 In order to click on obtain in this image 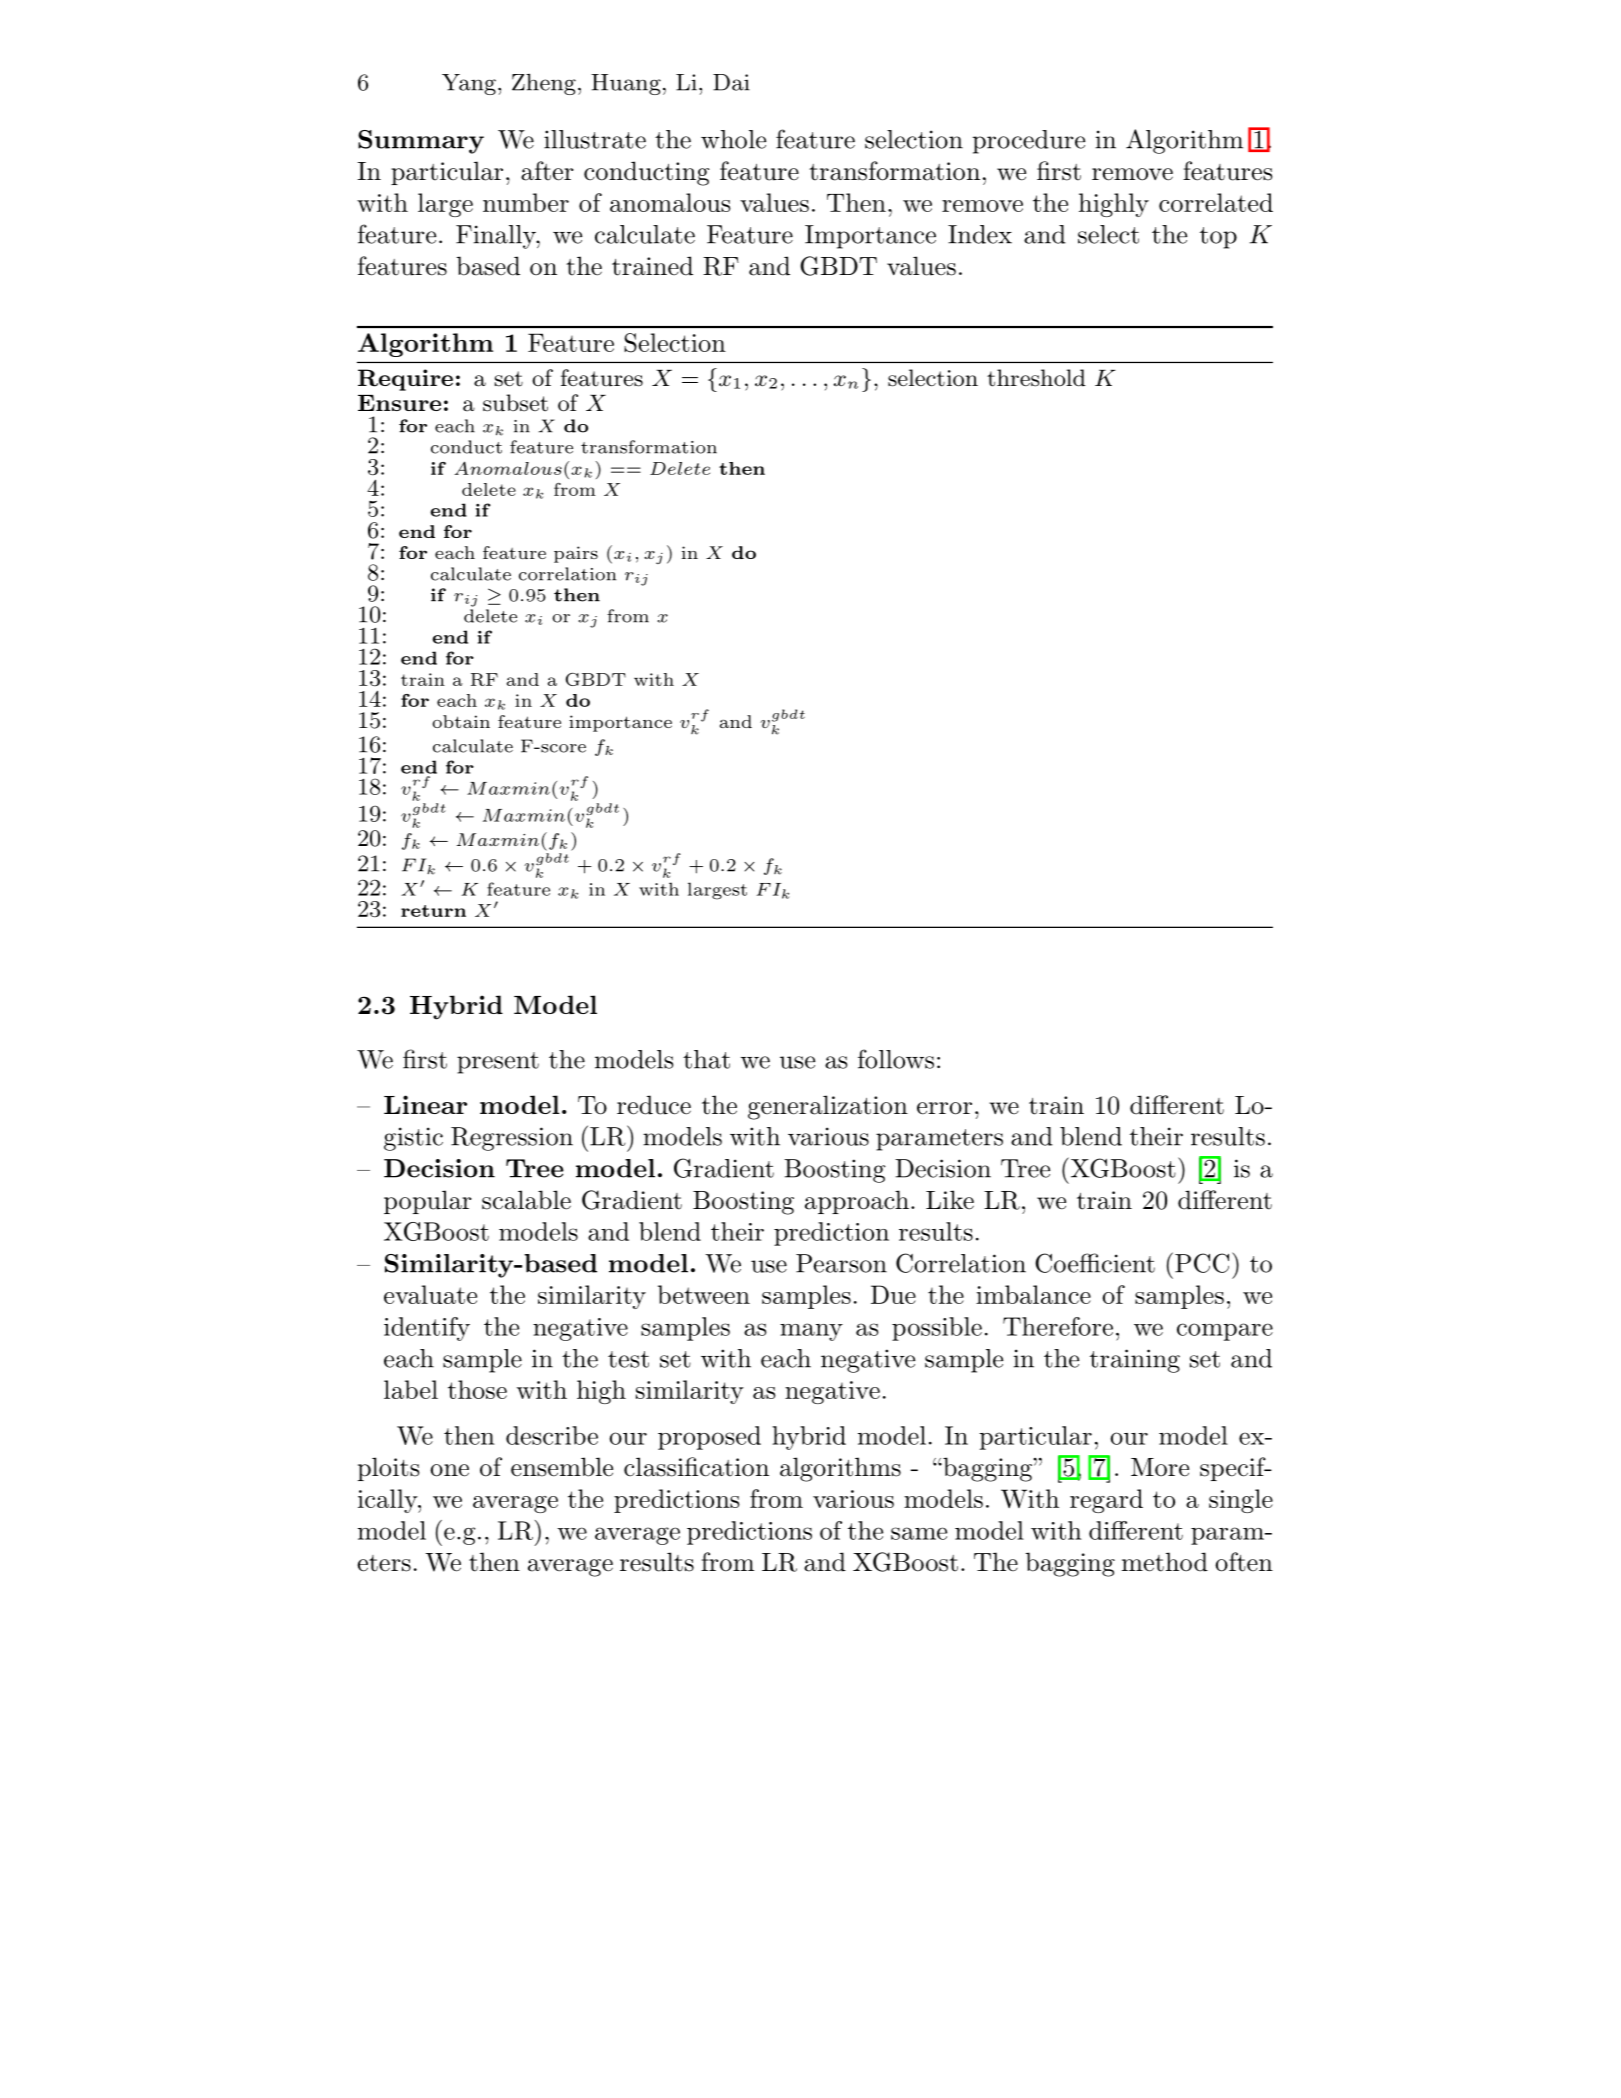, I will do `click(461, 721)`.
